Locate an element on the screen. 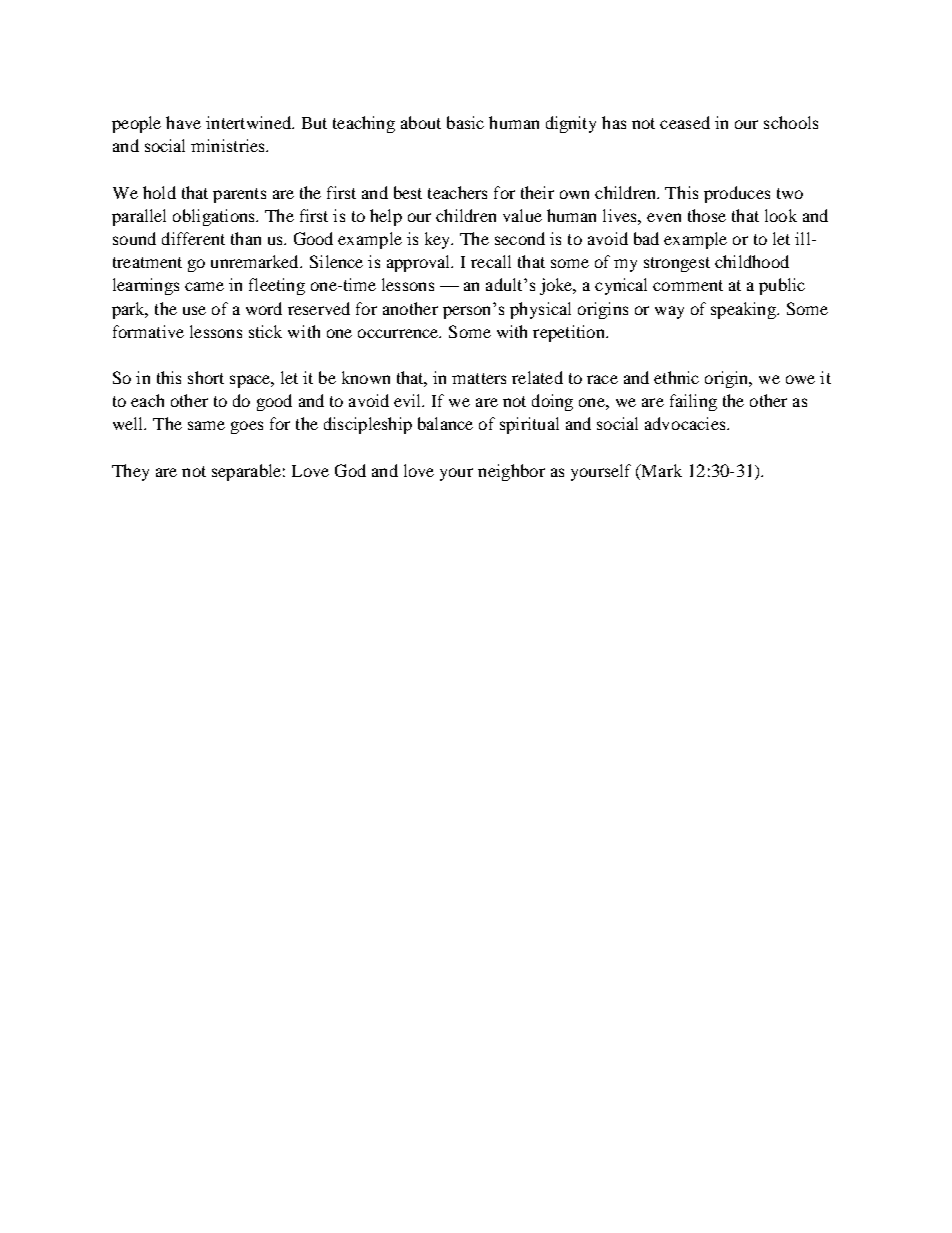 The image size is (952, 1233). failing is located at coordinates (693, 402).
